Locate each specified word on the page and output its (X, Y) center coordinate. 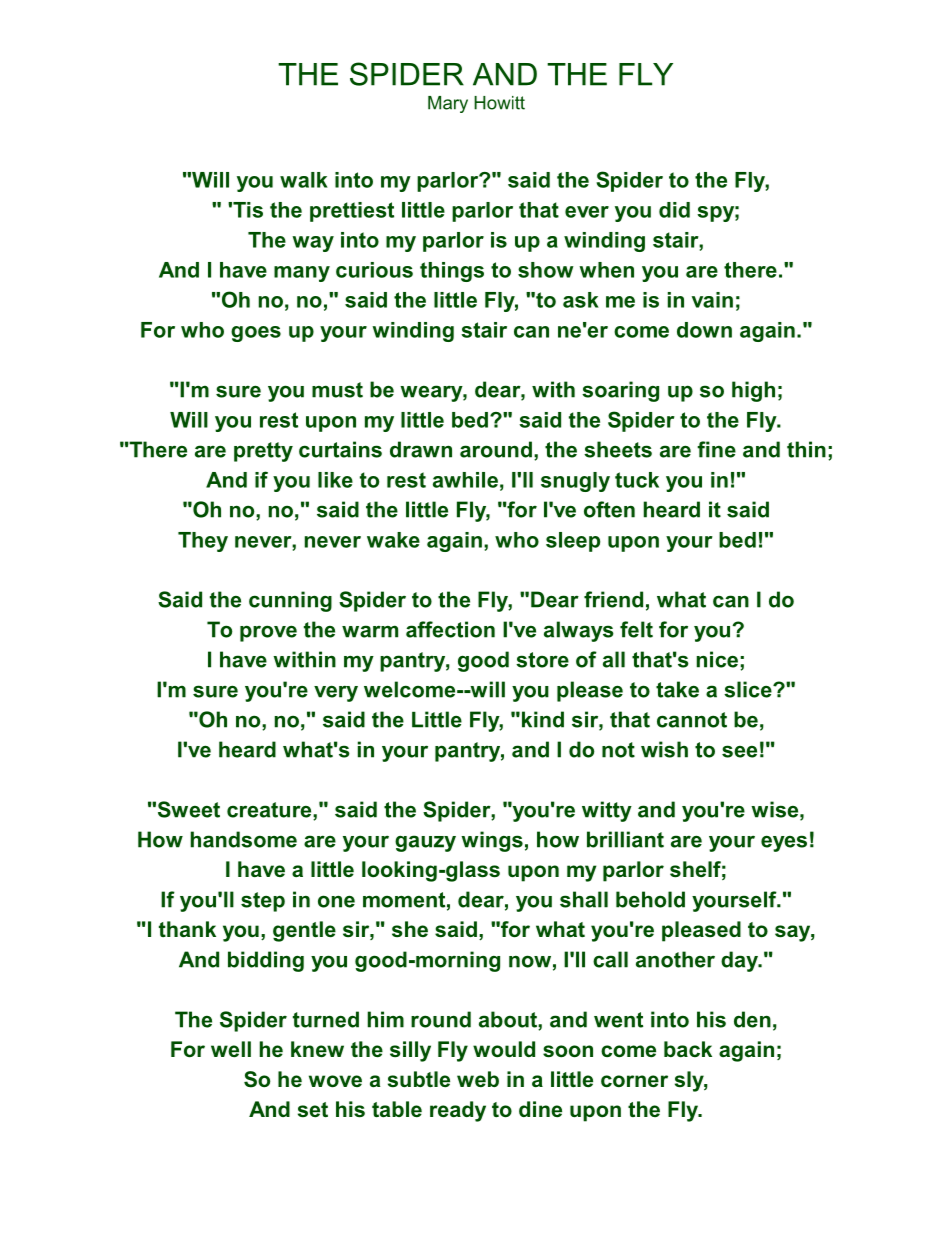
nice (717, 659)
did (674, 210)
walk (304, 180)
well (231, 1049)
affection (450, 629)
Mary (448, 104)
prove (268, 633)
